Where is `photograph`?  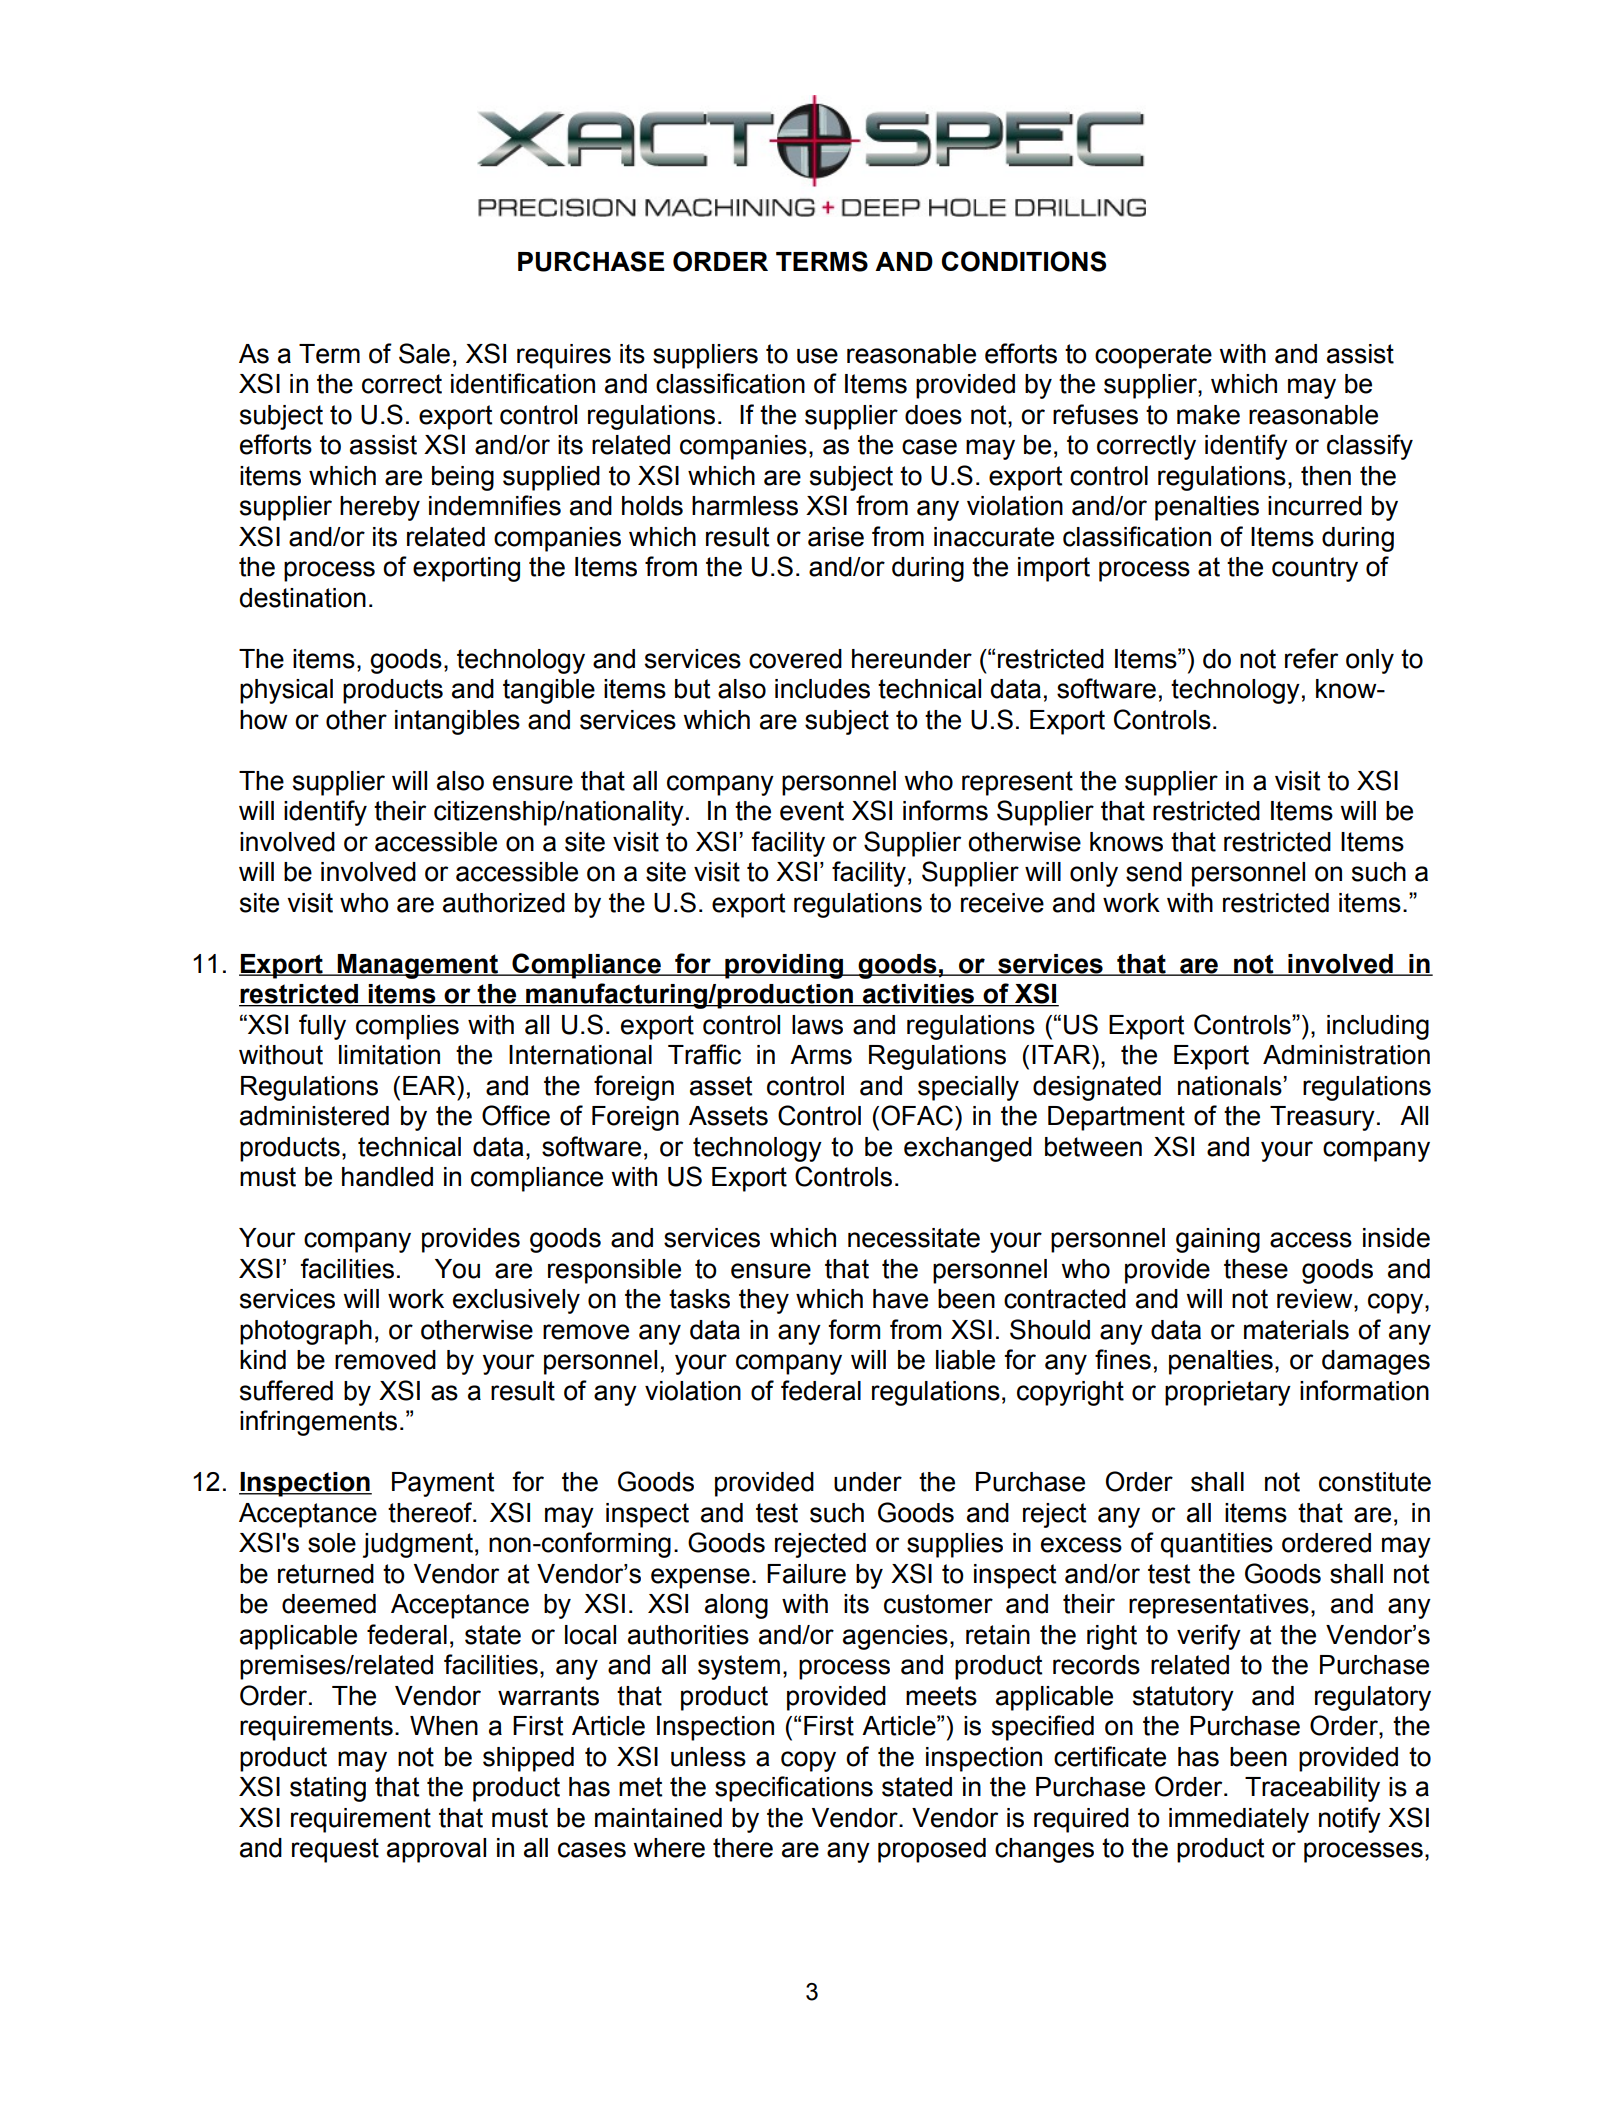 photograph is located at coordinates (306, 1332).
